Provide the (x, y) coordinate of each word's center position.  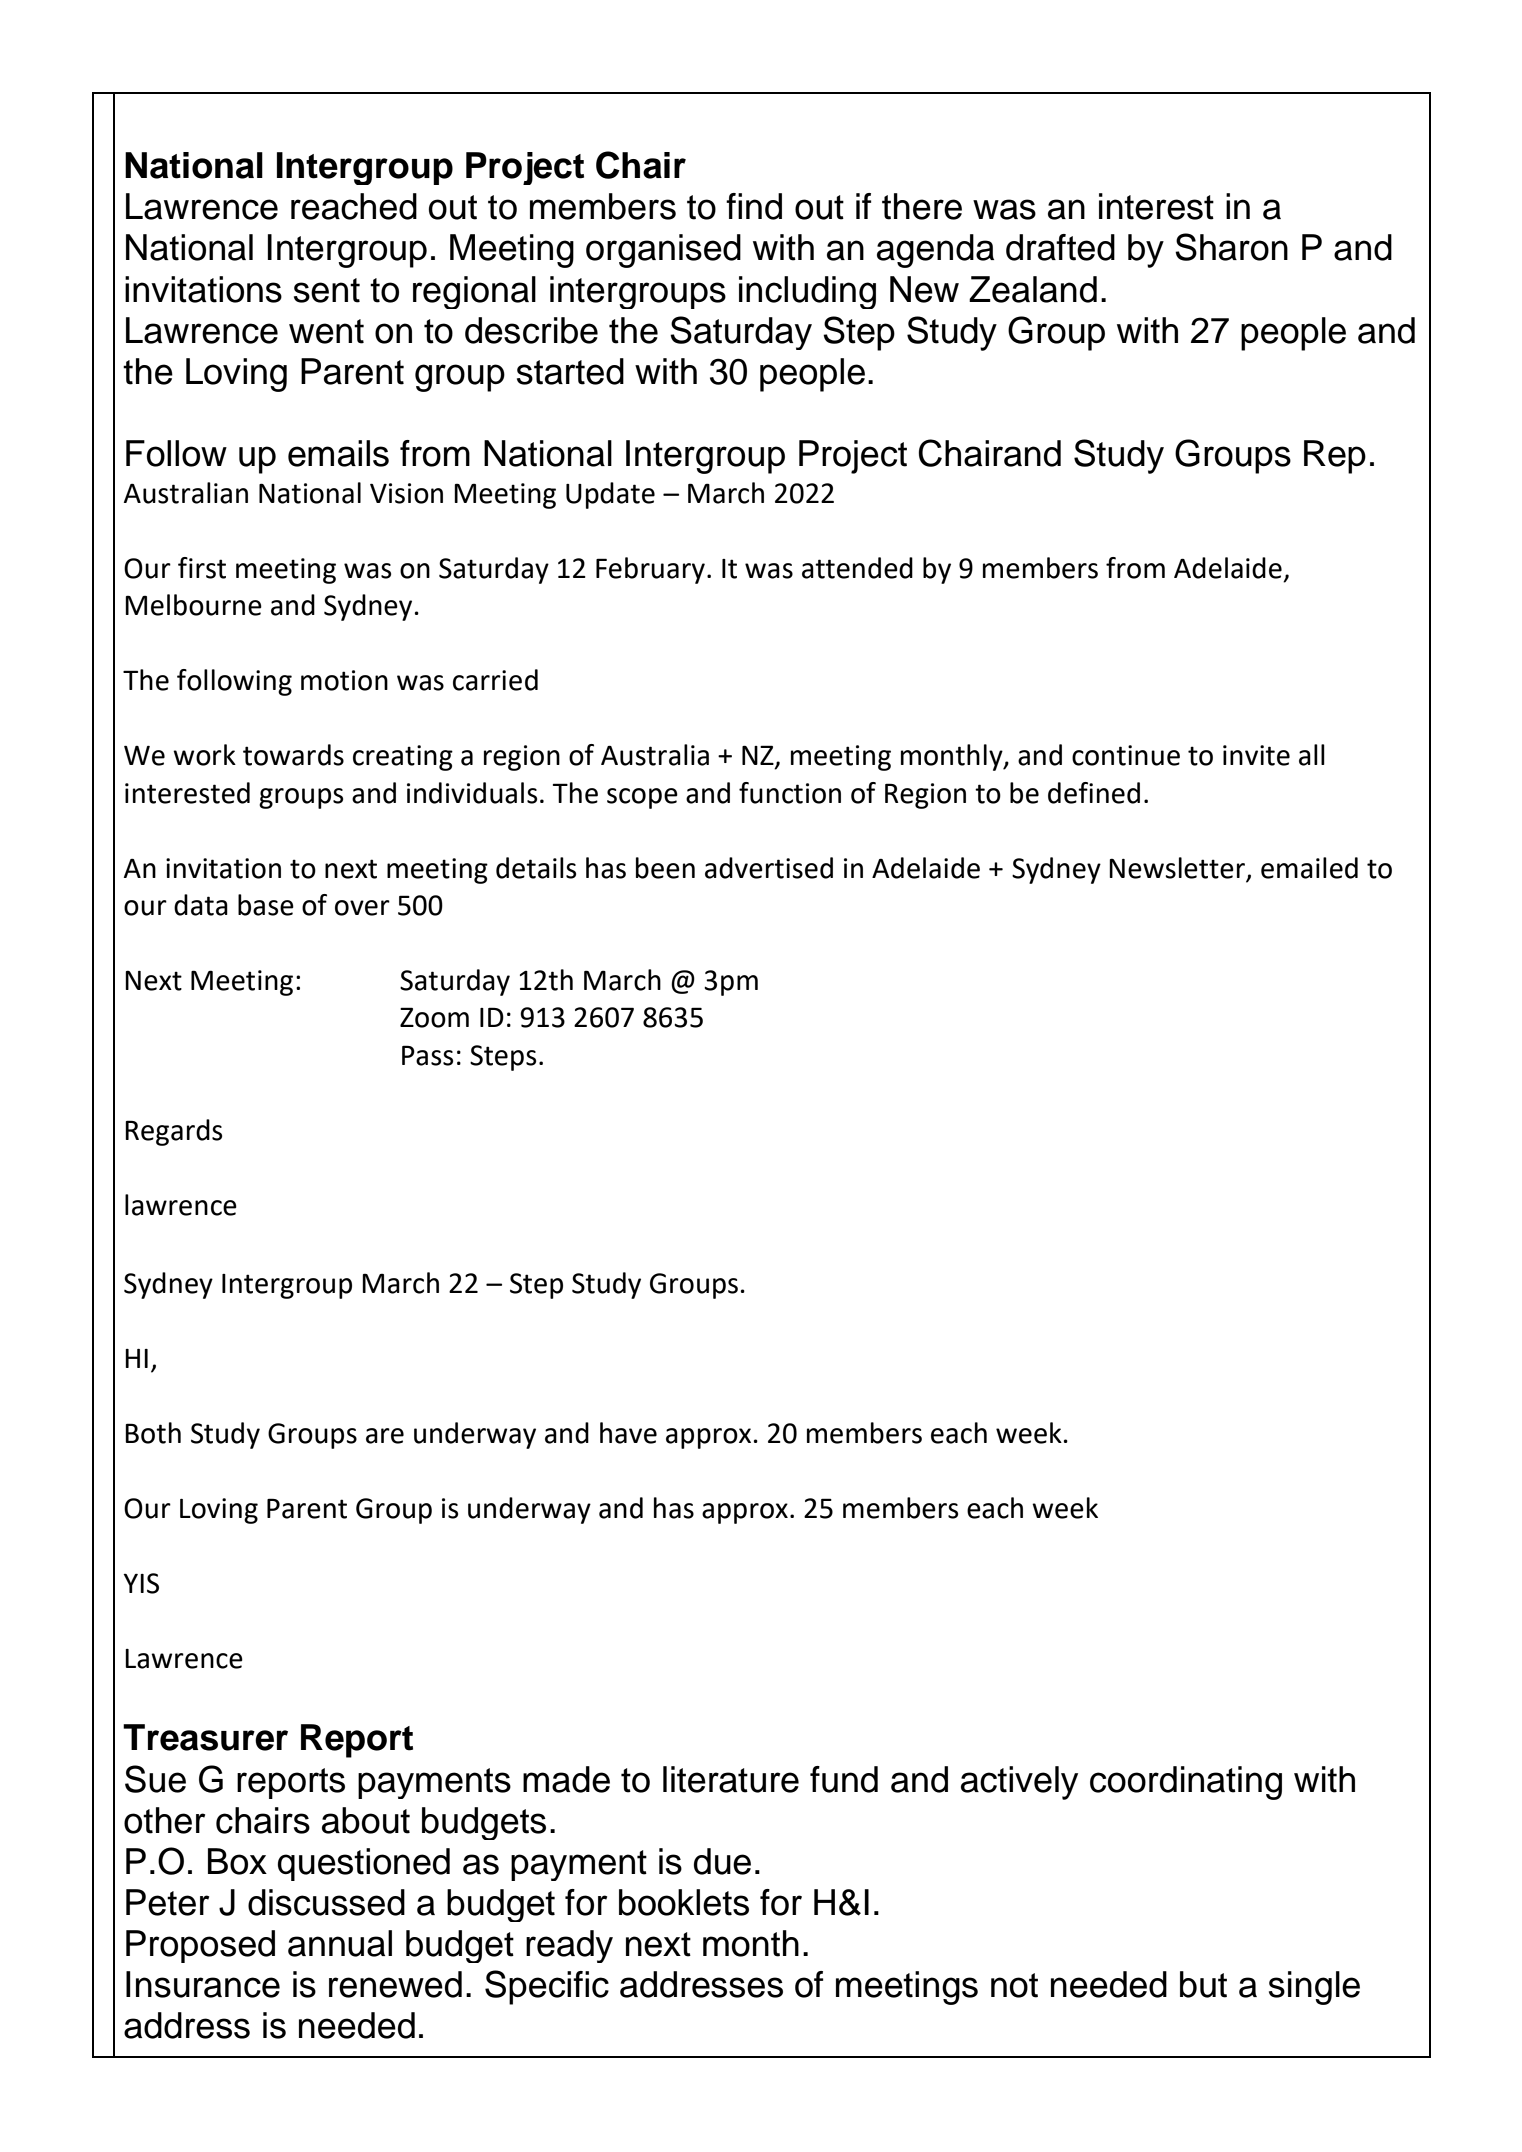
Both (153, 1433)
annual (340, 1943)
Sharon (1231, 247)
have (628, 1433)
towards (293, 755)
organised (663, 251)
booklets (684, 1902)
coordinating (1186, 1783)
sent (327, 290)
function (790, 793)
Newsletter (1178, 868)
